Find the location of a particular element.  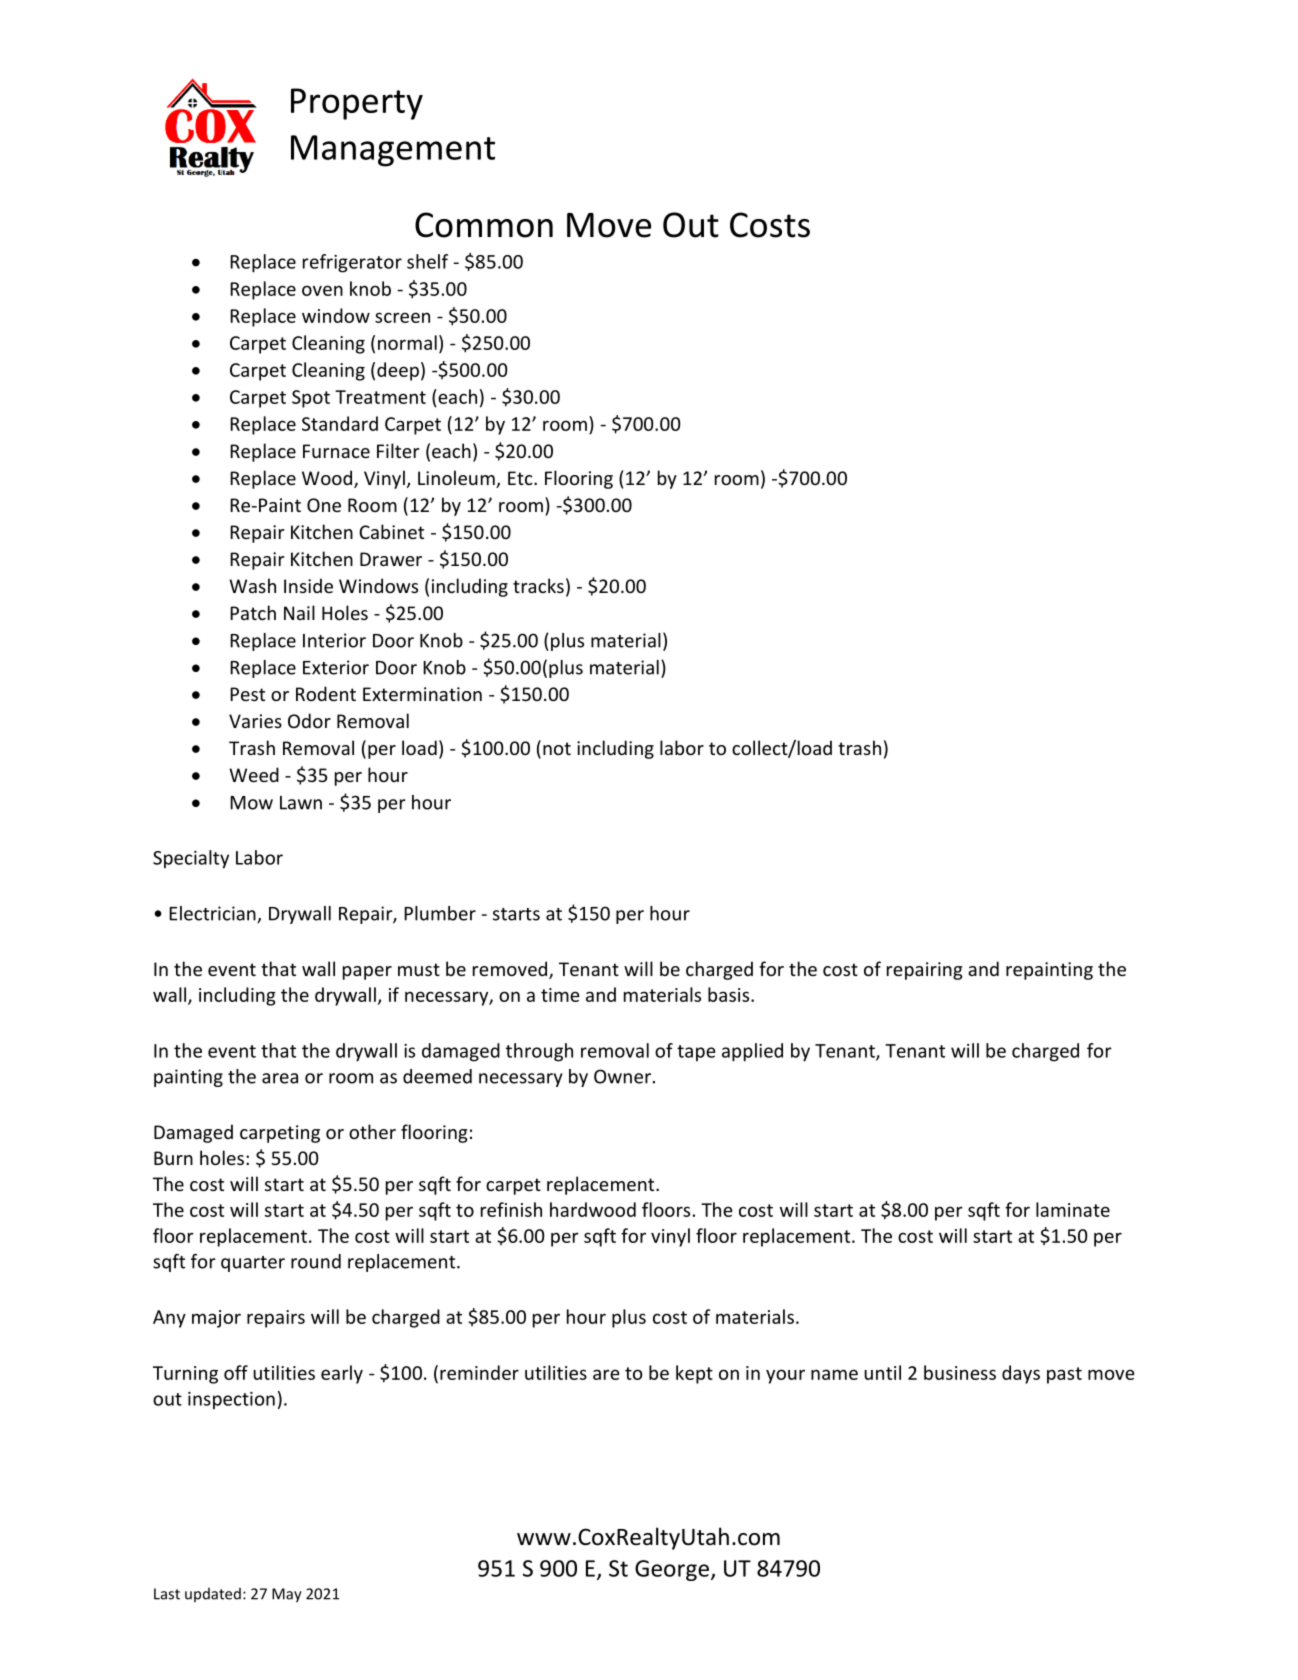

Common is located at coordinates (484, 225).
